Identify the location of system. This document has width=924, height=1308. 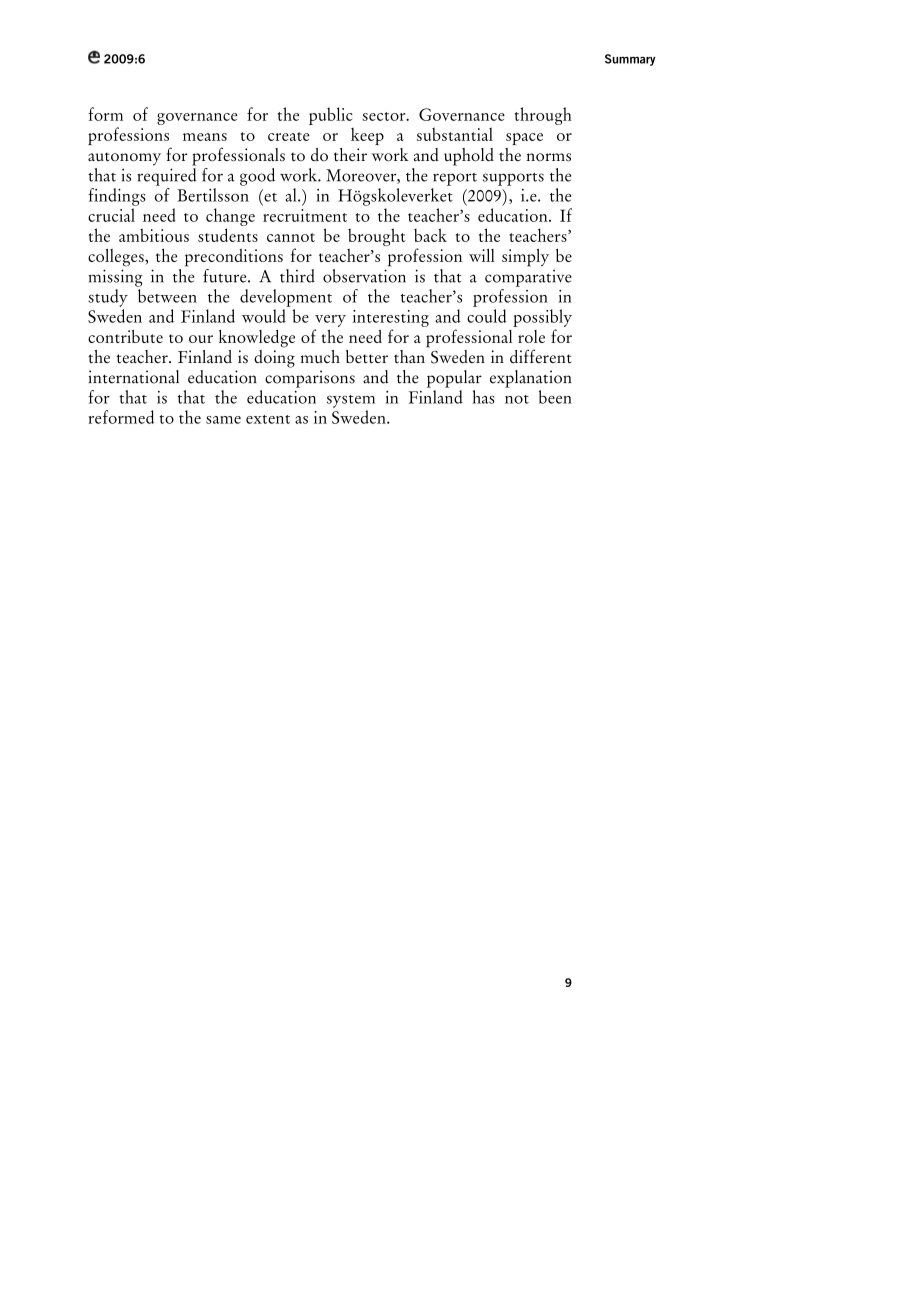
(351, 401).
